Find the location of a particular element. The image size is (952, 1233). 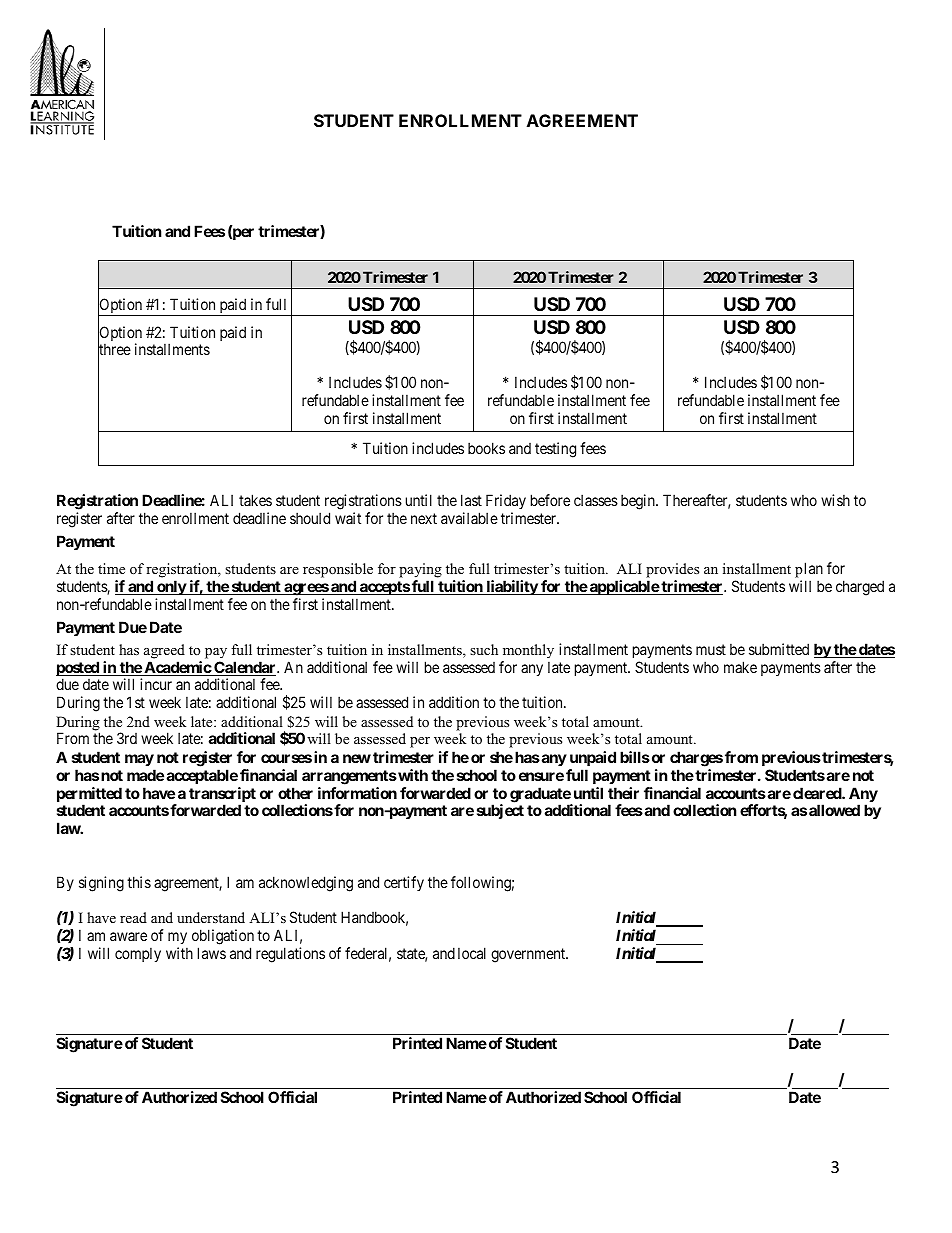

only is located at coordinates (171, 587).
